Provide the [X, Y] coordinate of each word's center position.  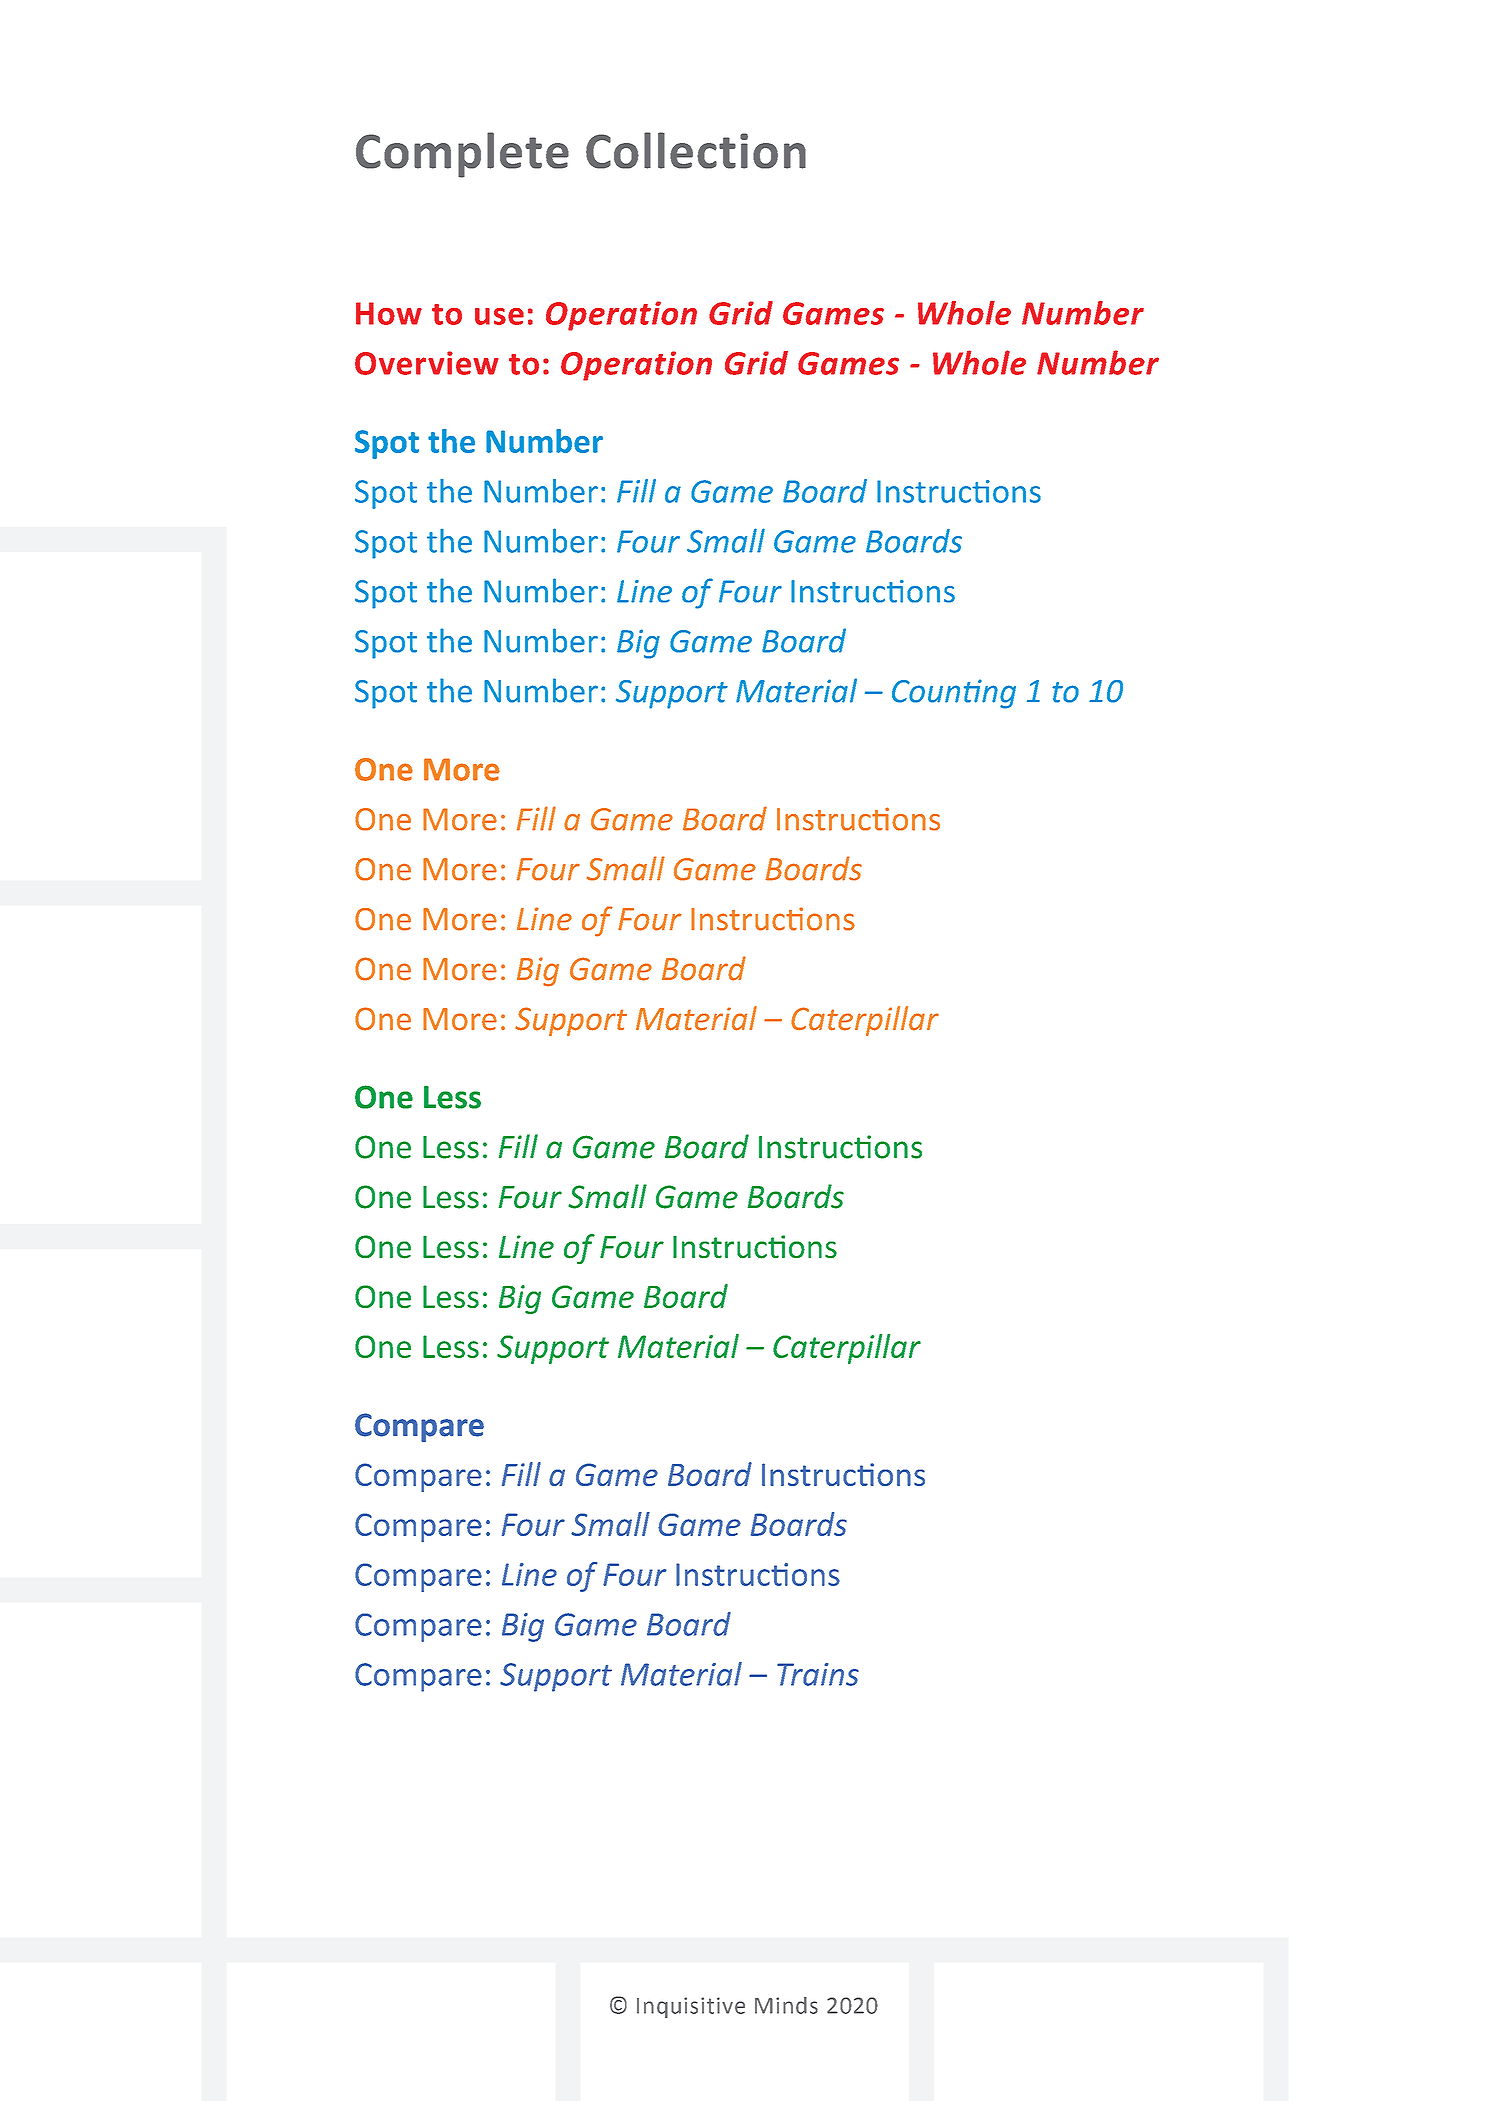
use [499, 316]
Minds [786, 2005]
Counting [954, 694]
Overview [427, 363]
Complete [462, 155]
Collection [696, 150]
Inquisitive [691, 2007]
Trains [818, 1674]
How [389, 313]
